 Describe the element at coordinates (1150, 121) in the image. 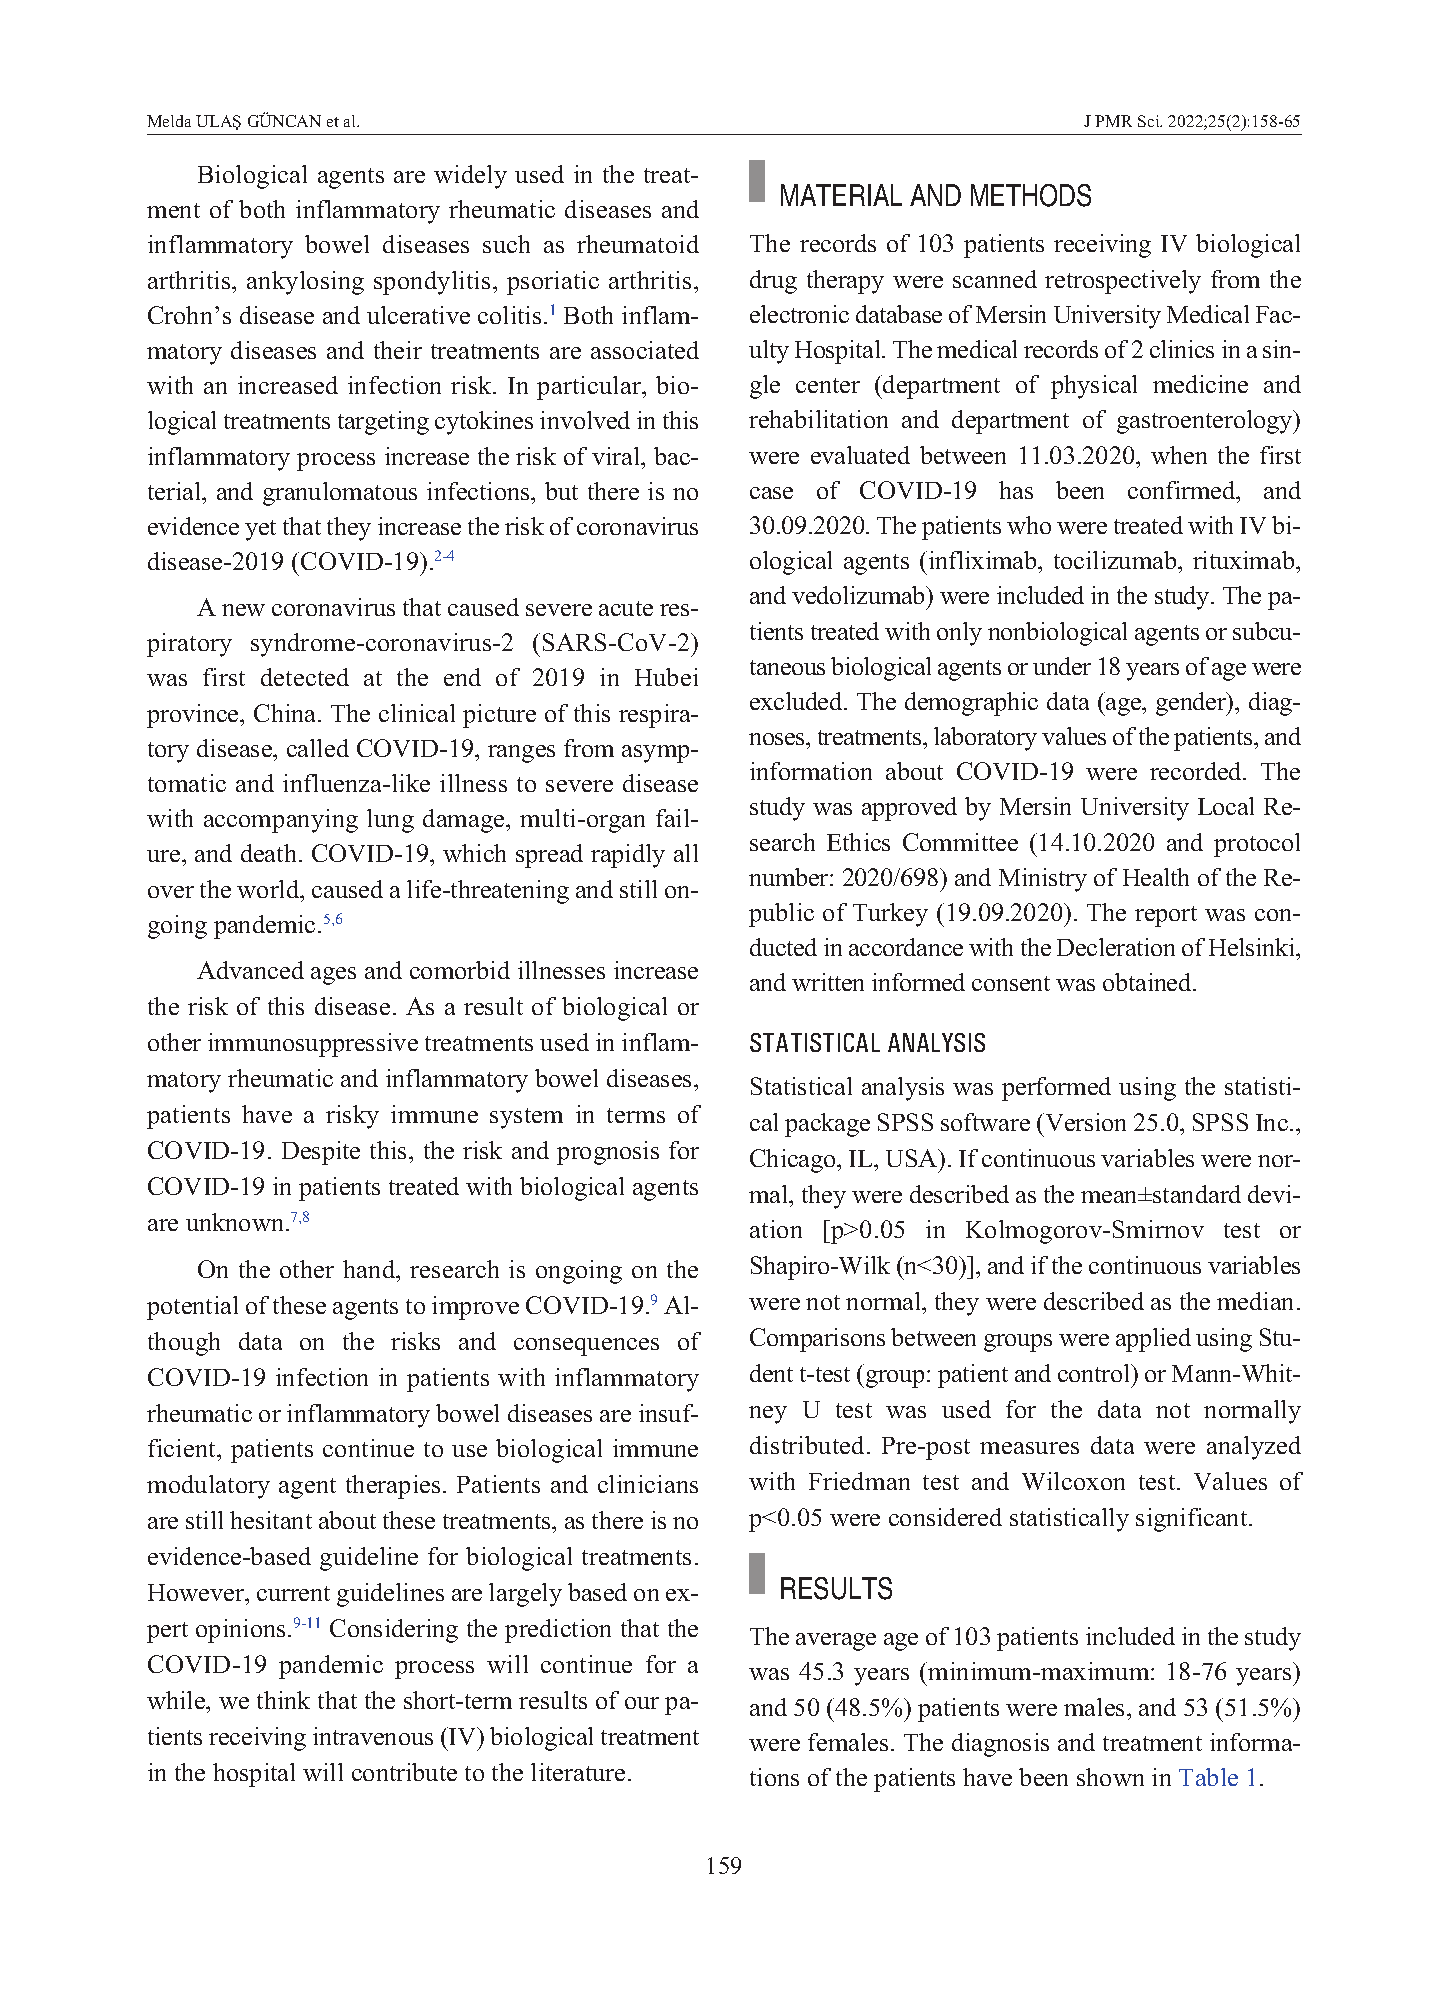

I see `Sci` at that location.
